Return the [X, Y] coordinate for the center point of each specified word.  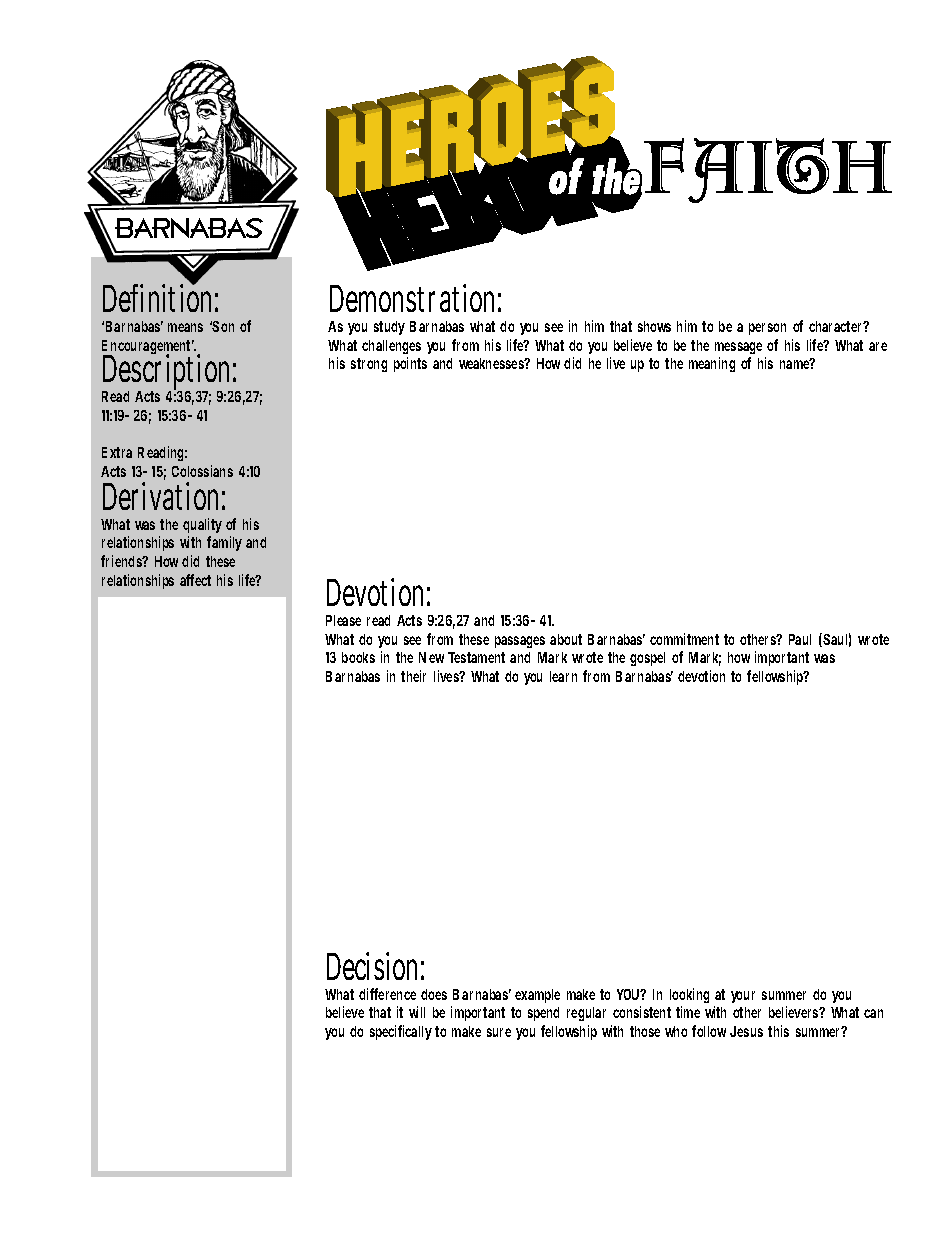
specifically [401, 1032]
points [410, 364]
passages [520, 642]
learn [563, 676]
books [358, 657]
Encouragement [148, 348]
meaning [712, 364]
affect [195, 580]
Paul [800, 639]
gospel [647, 659]
